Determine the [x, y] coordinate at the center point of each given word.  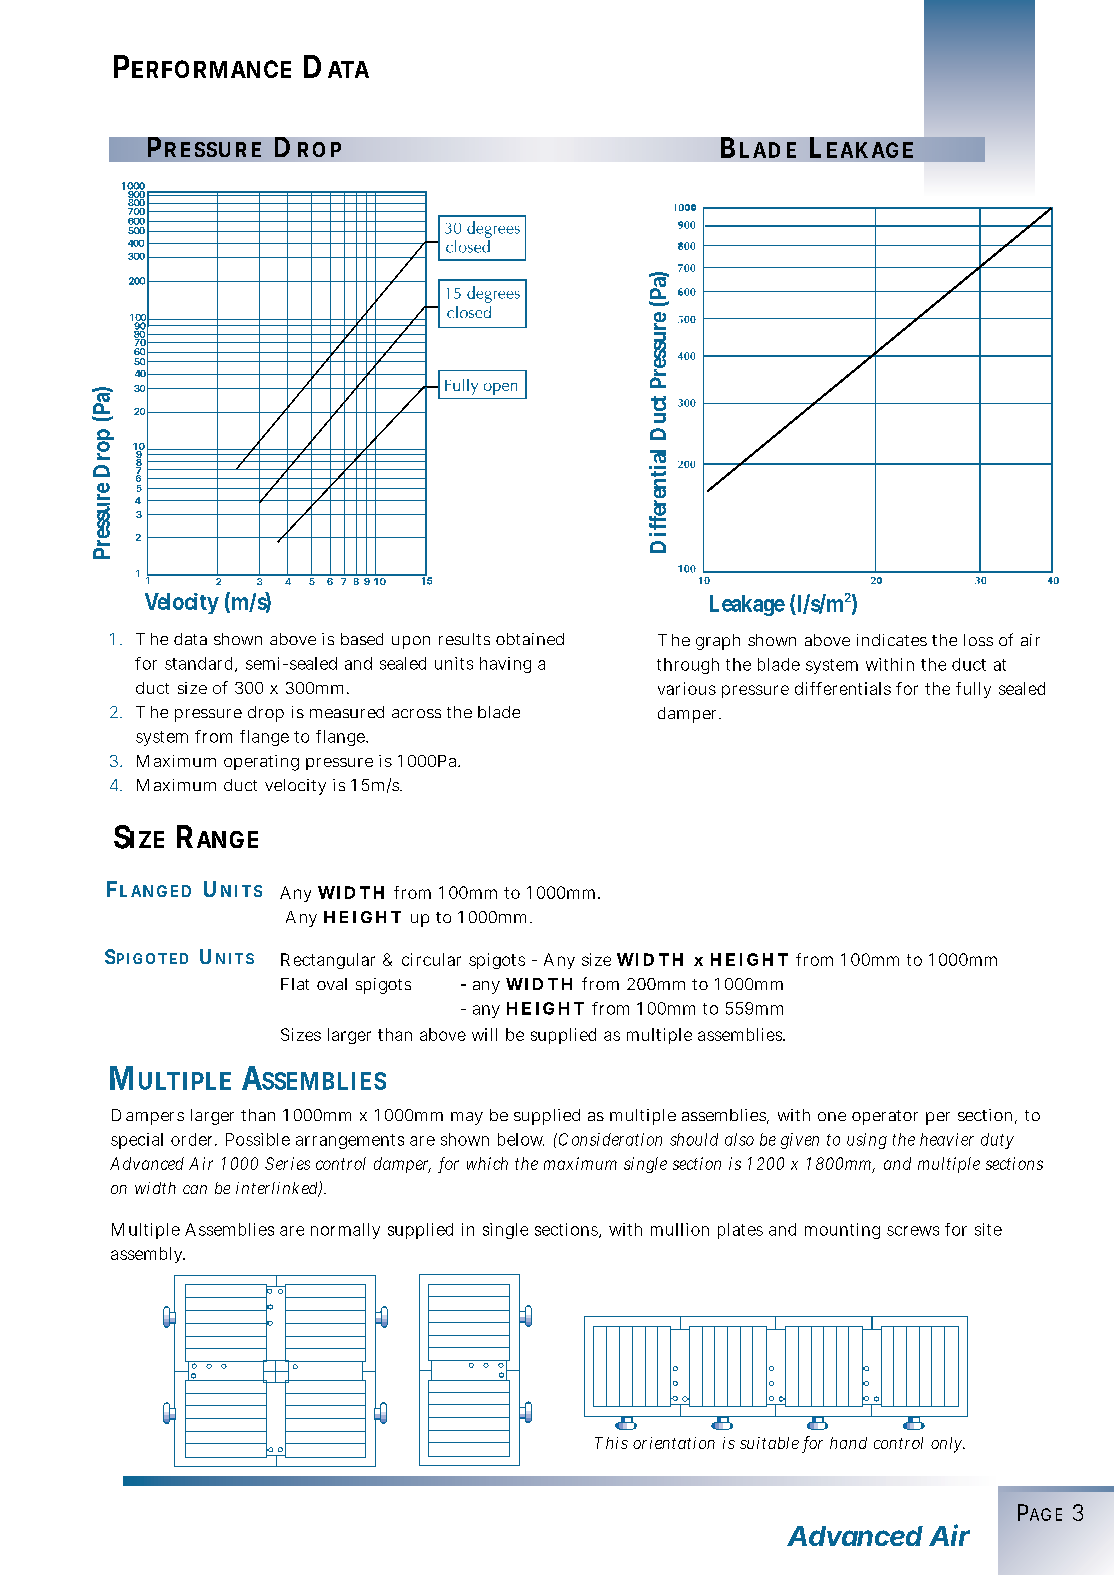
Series [287, 1163]
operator [885, 1117]
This [611, 1443]
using [867, 1141]
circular [431, 959]
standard [200, 664]
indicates [892, 640]
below [521, 1139]
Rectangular [328, 961]
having [505, 665]
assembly [148, 1255]
